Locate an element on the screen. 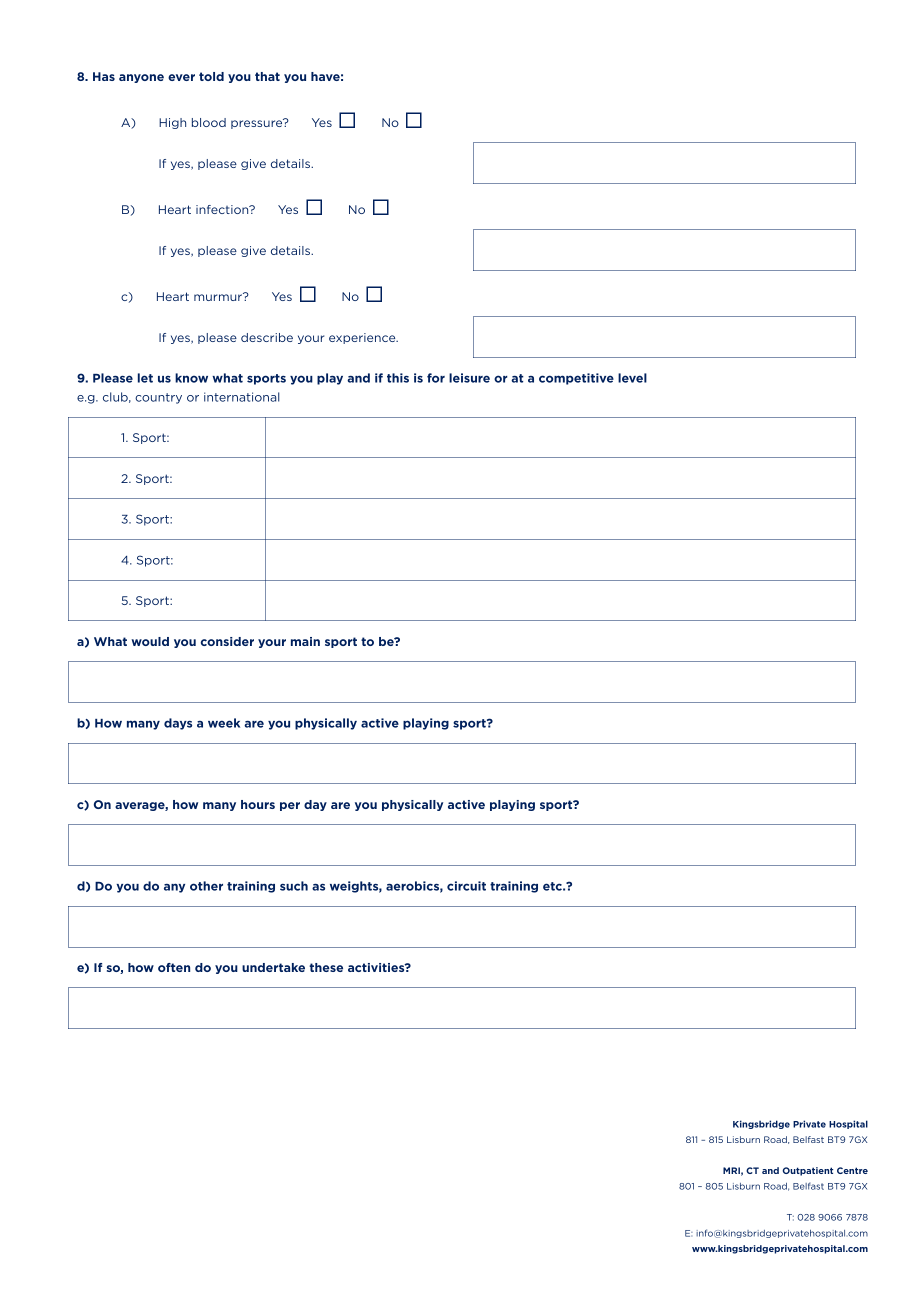  often is located at coordinates (174, 967).
